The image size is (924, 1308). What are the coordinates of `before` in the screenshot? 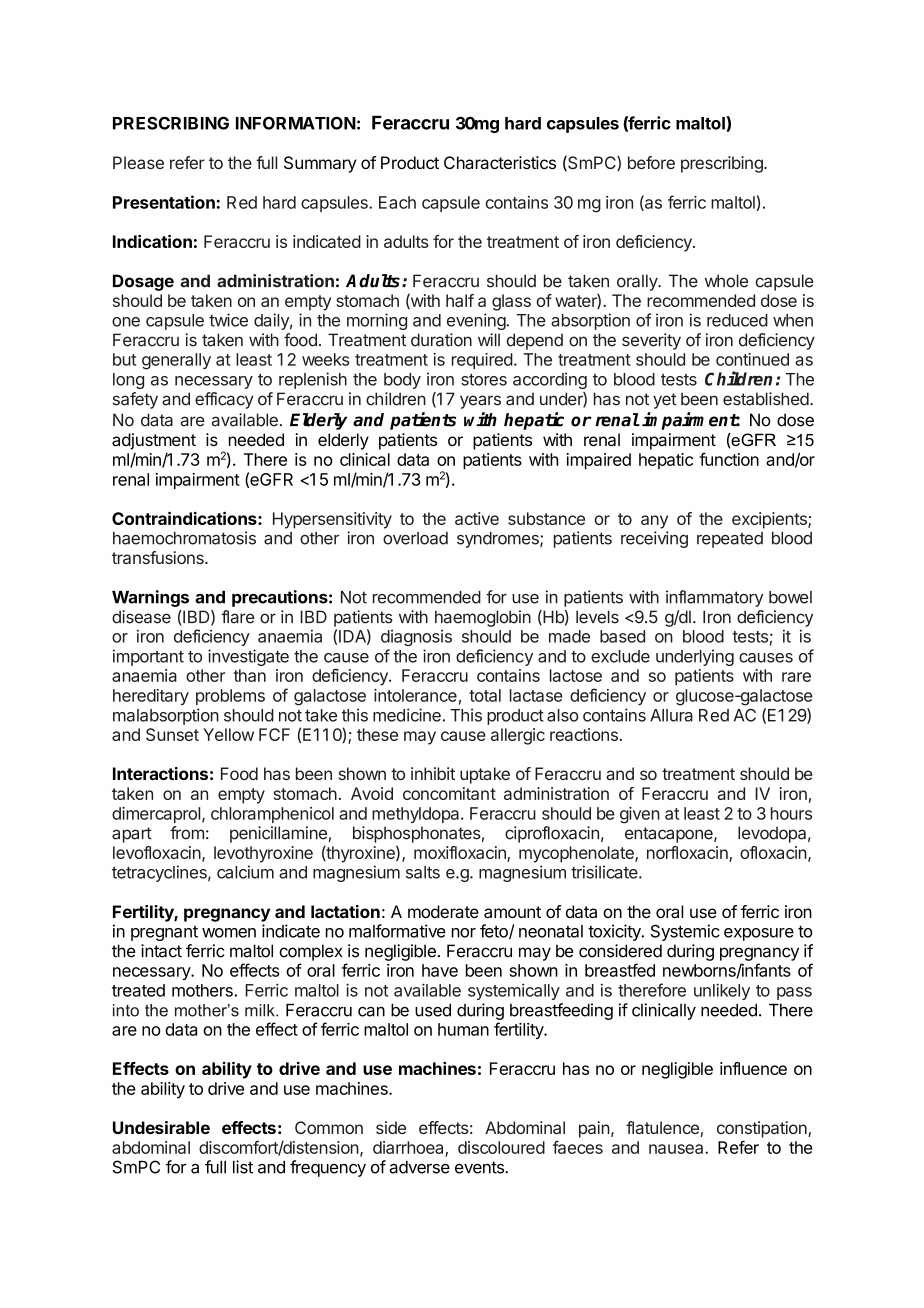 It's located at (651, 162).
